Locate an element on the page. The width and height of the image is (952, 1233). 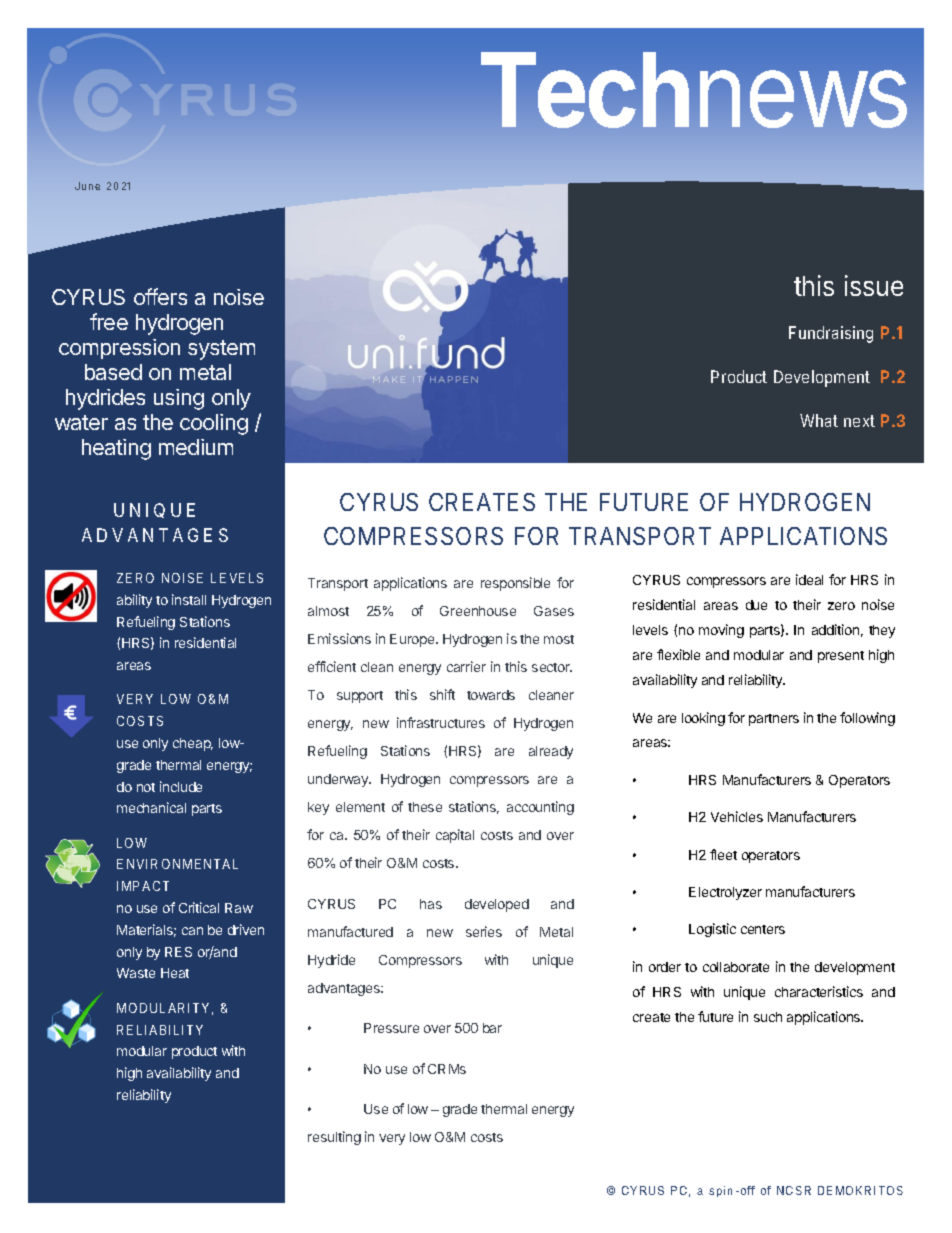
due is located at coordinates (756, 605).
